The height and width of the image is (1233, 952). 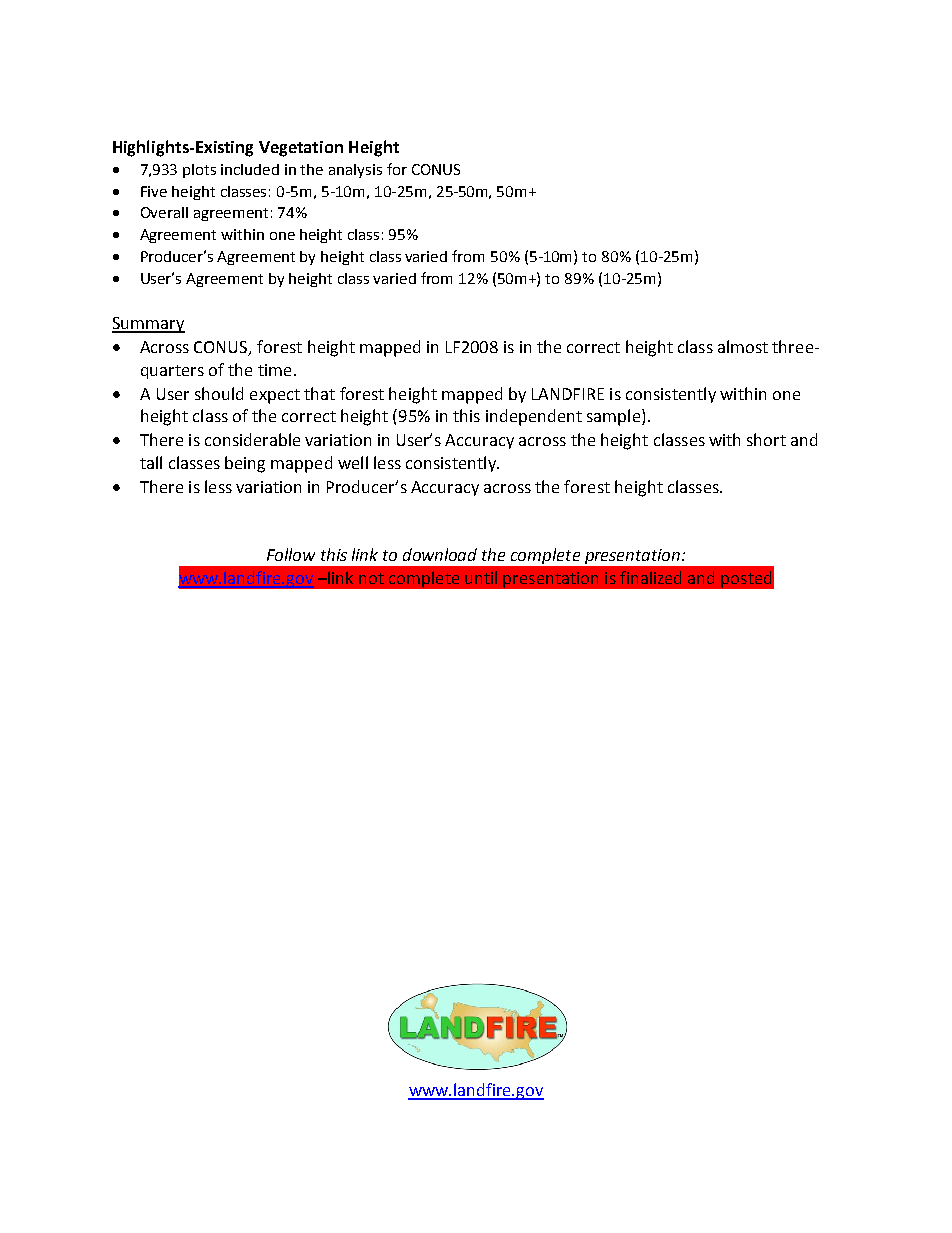 I want to click on analysis, so click(x=355, y=171).
